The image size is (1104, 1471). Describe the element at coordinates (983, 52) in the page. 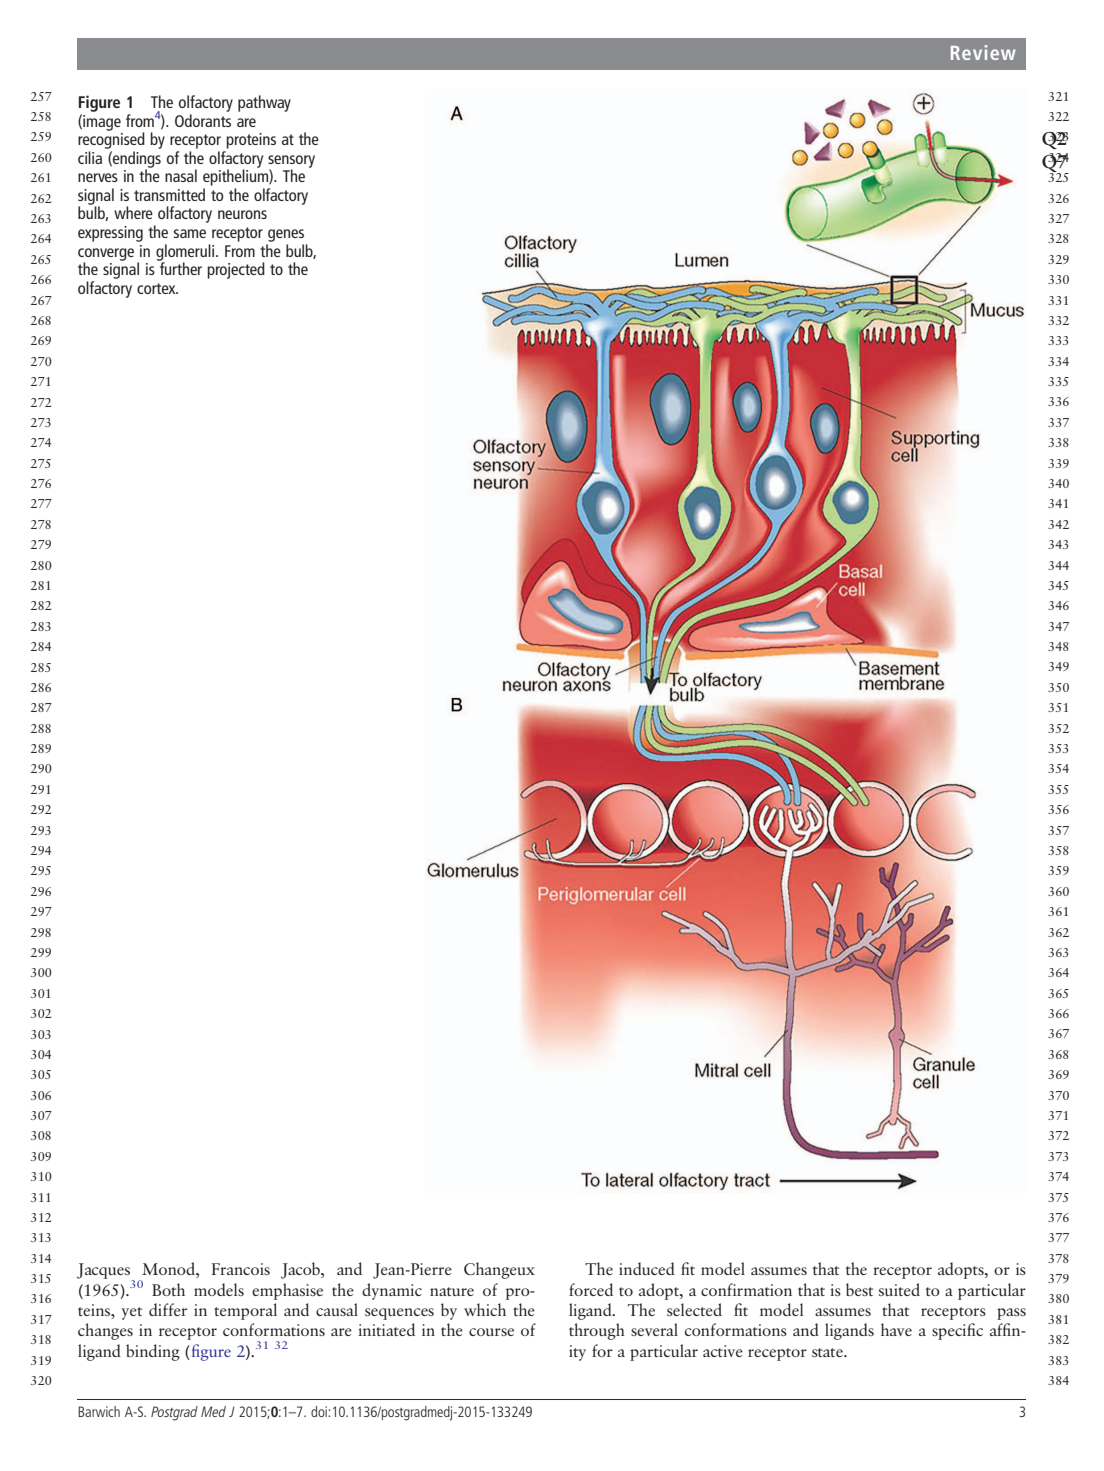

I see `Review` at that location.
